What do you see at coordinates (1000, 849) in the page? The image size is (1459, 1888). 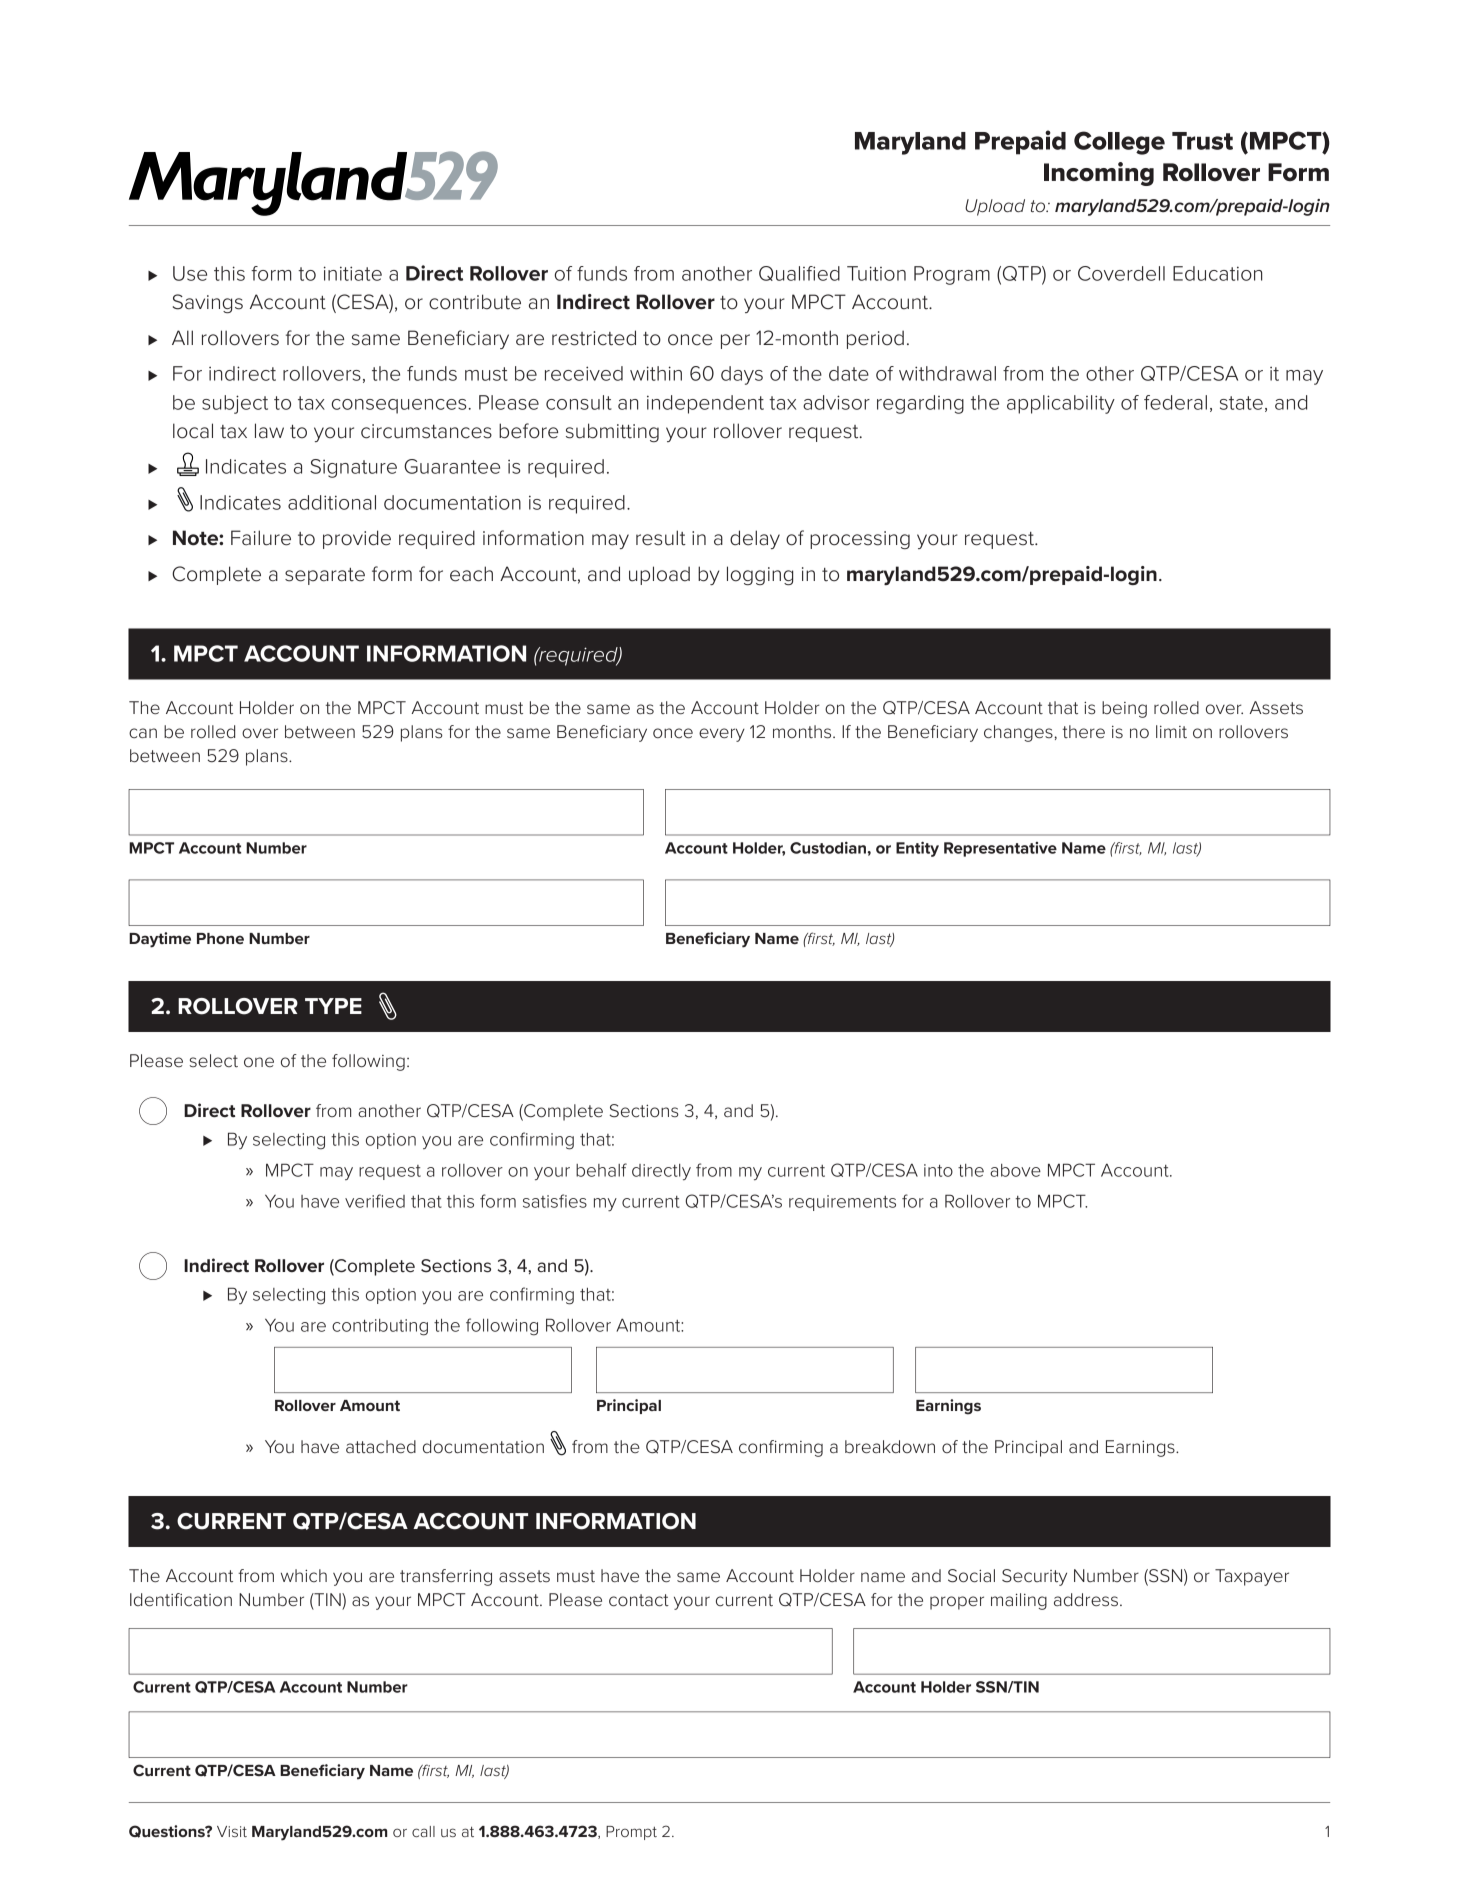 I see `Representative` at bounding box center [1000, 849].
